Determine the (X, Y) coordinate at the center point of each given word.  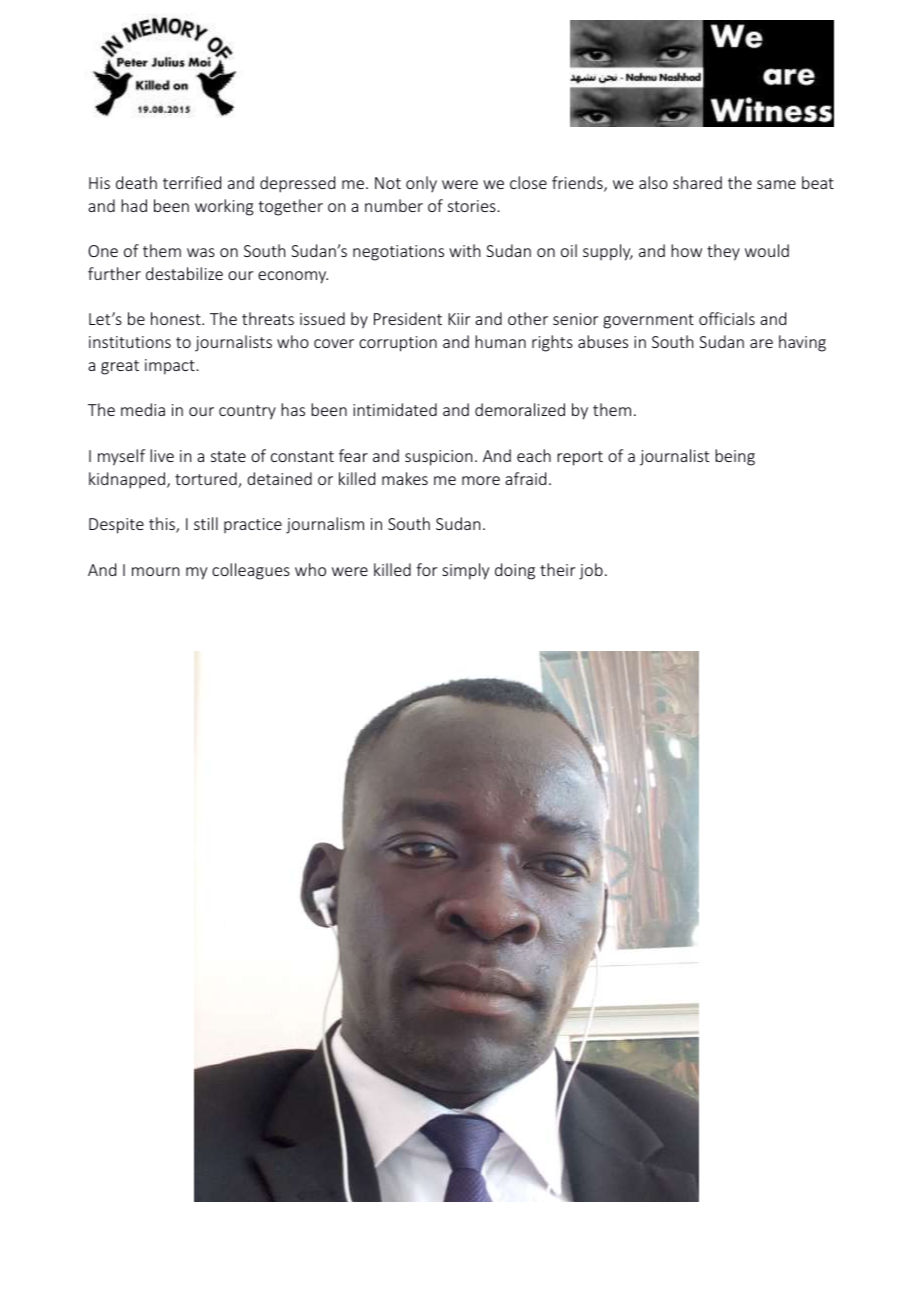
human (500, 341)
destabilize (184, 273)
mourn (155, 571)
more (481, 480)
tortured (207, 480)
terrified (192, 182)
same (776, 184)
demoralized (520, 409)
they (723, 252)
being (735, 457)
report (580, 458)
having (802, 343)
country (247, 412)
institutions (130, 342)
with (464, 250)
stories (472, 206)
